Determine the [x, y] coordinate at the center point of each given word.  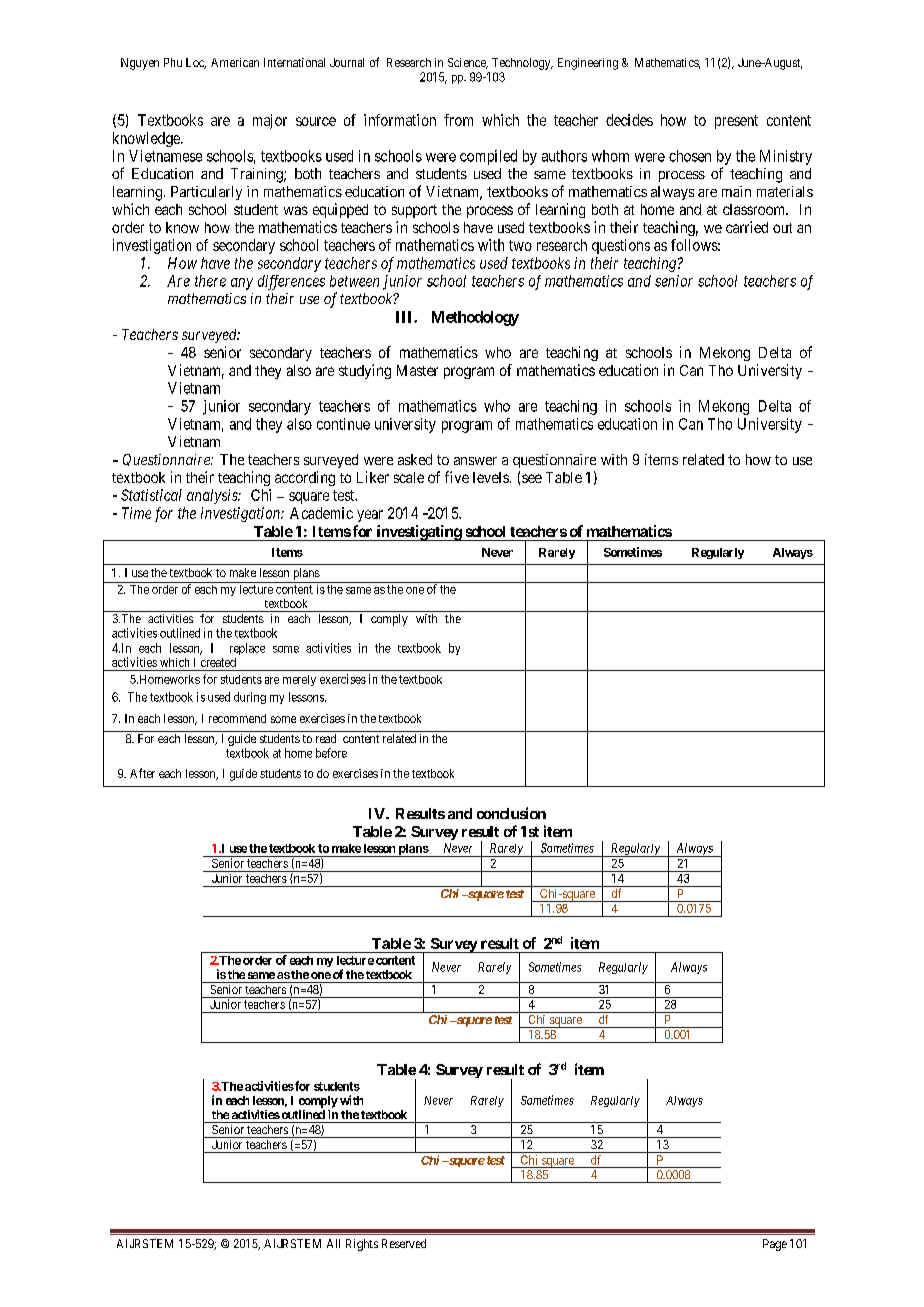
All [333, 1243]
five [457, 477]
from [458, 120]
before [331, 753]
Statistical [151, 495]
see [532, 478]
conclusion [511, 813]
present [736, 122]
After [142, 773]
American [235, 62]
